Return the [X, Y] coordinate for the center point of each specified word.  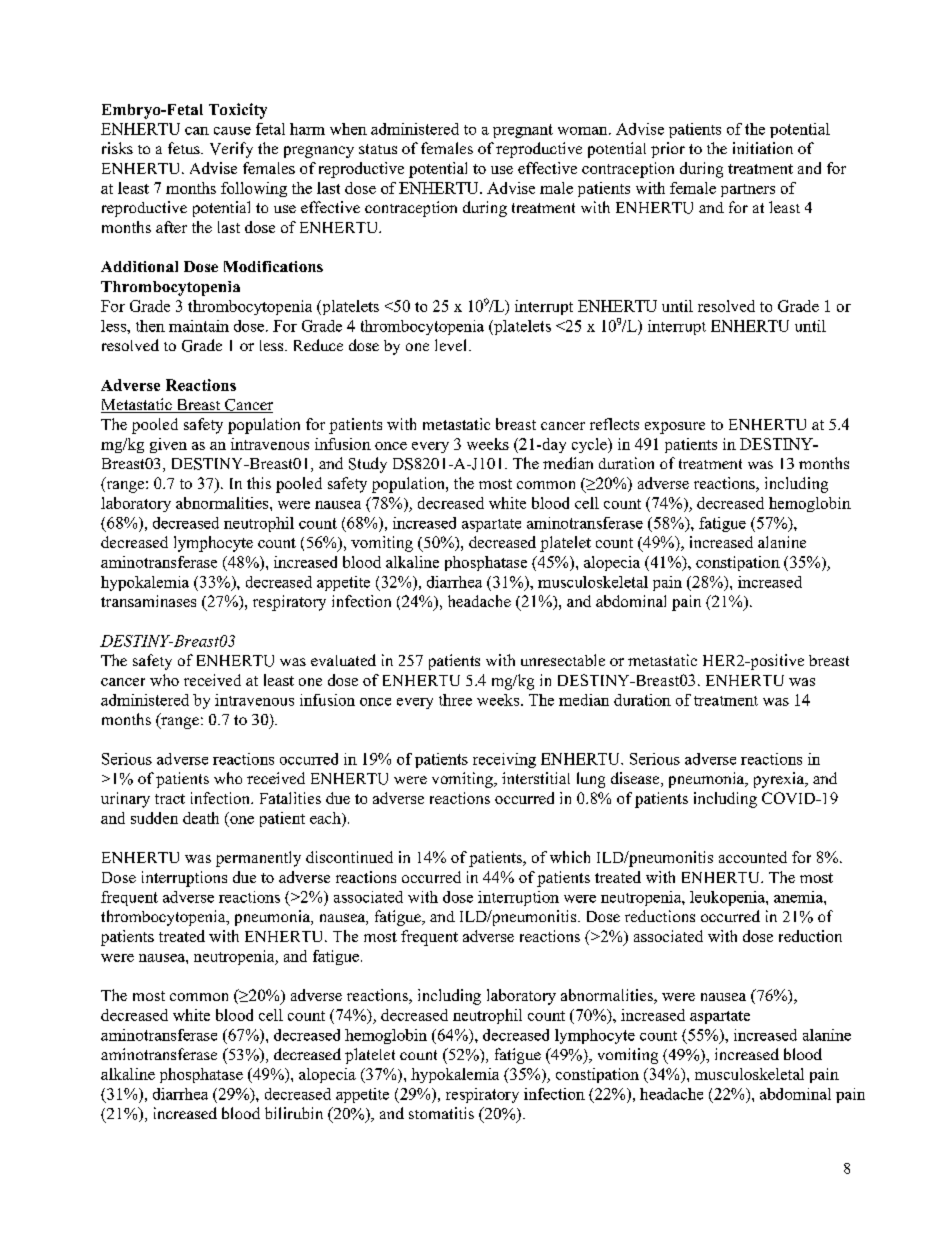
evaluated [343, 660]
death [201, 818]
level [450, 345]
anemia [799, 897]
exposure [675, 428]
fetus [185, 148]
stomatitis [441, 1113]
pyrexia [780, 780]
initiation [763, 148]
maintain [199, 326]
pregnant [523, 131]
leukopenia [728, 898]
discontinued [349, 857]
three [455, 700]
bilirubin [294, 1113]
